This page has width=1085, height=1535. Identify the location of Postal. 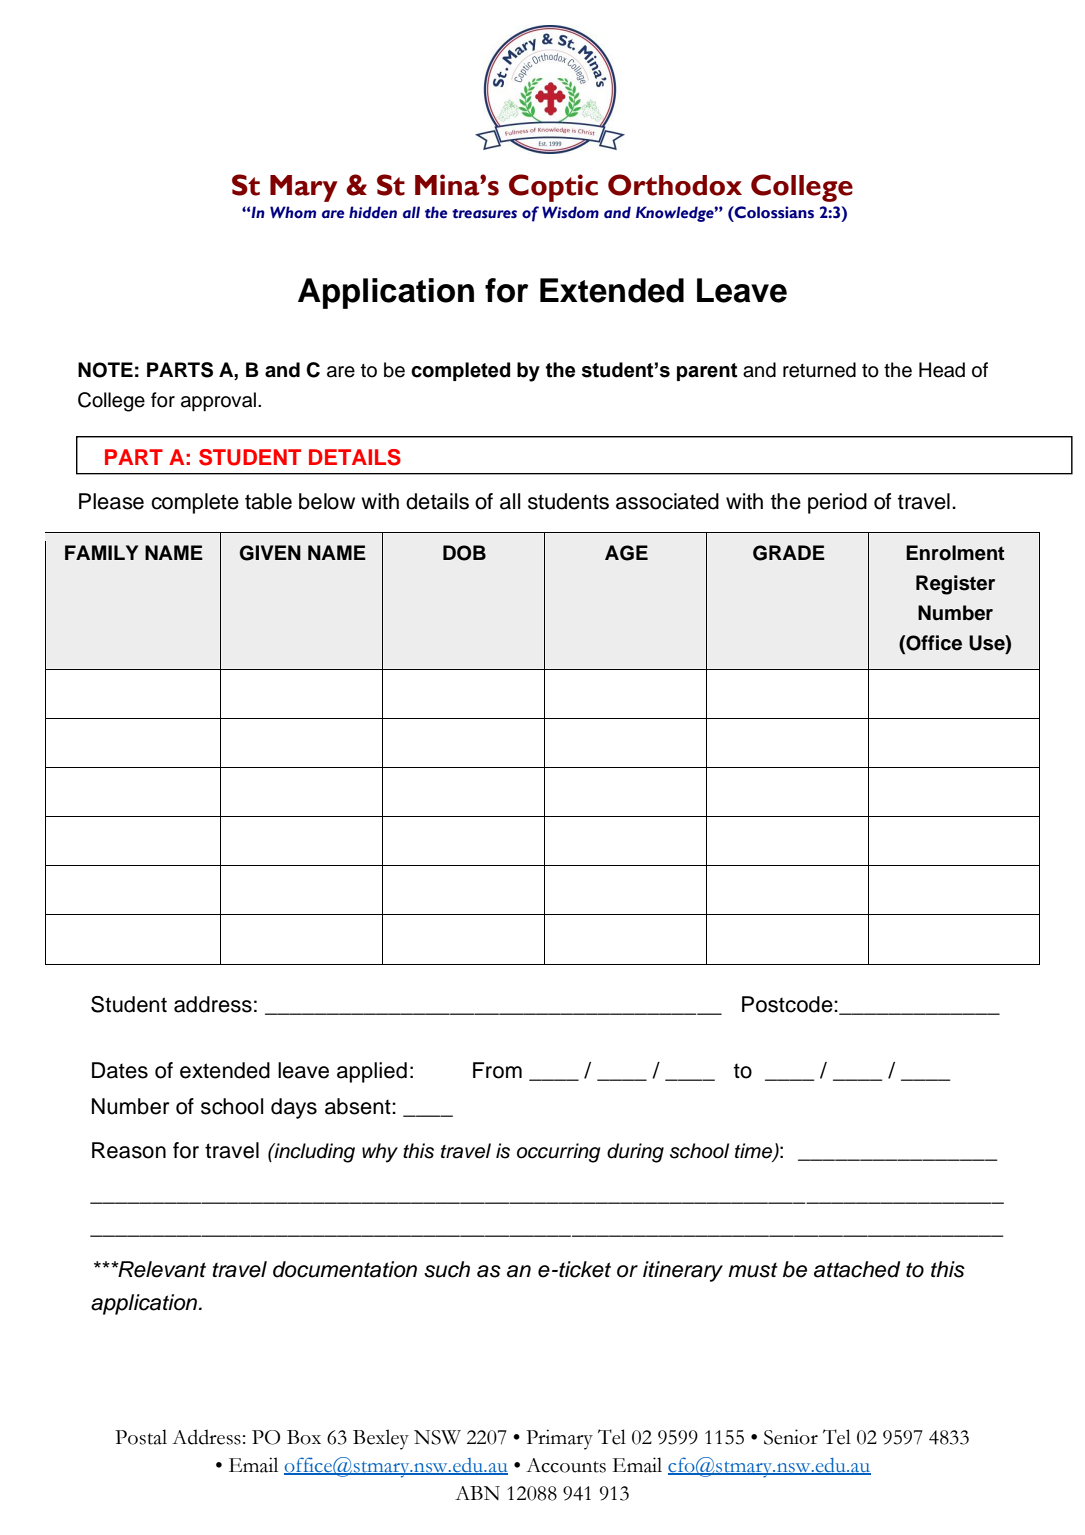
(141, 1437).
